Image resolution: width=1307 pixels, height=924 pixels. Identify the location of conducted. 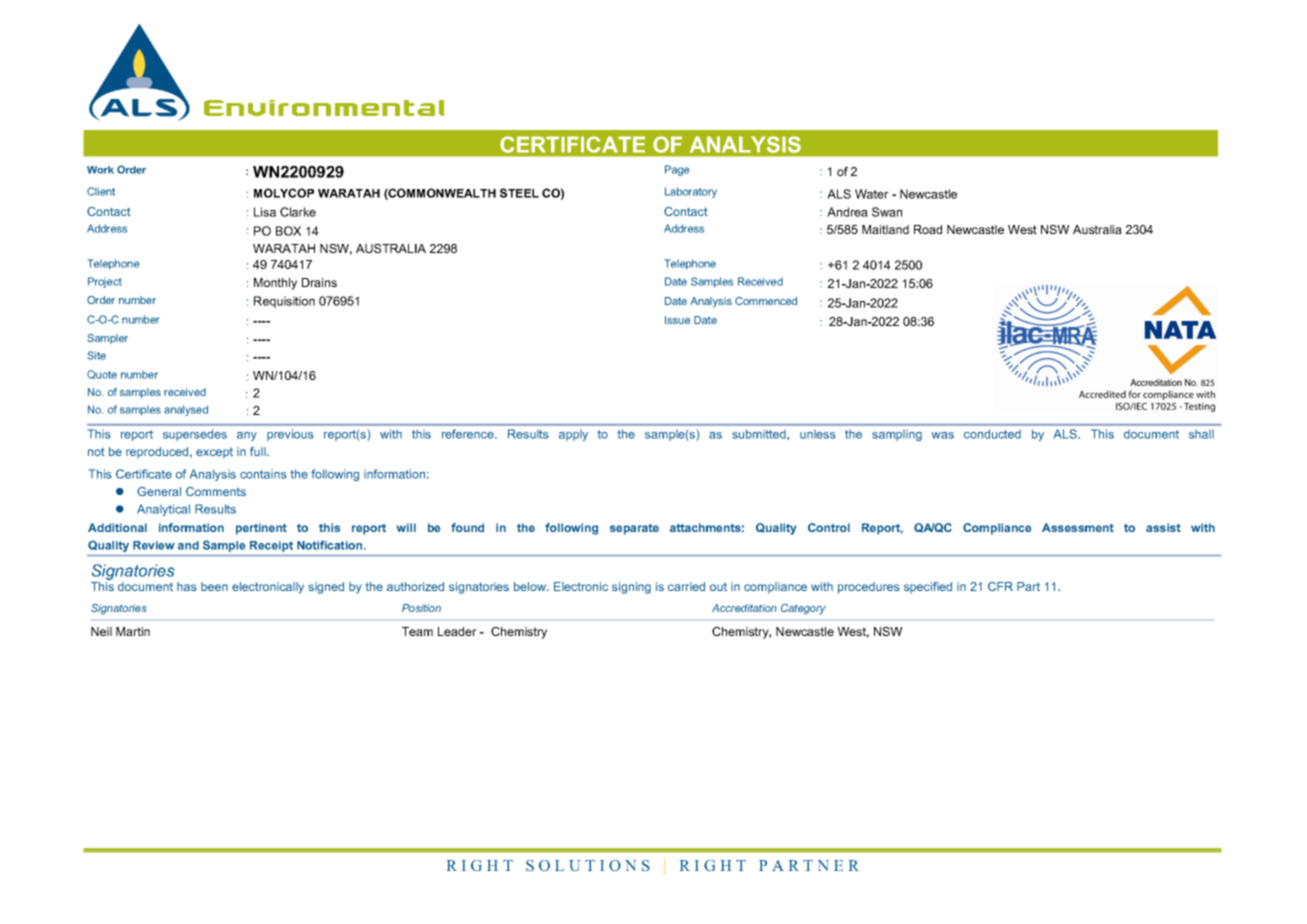
(992, 434).
